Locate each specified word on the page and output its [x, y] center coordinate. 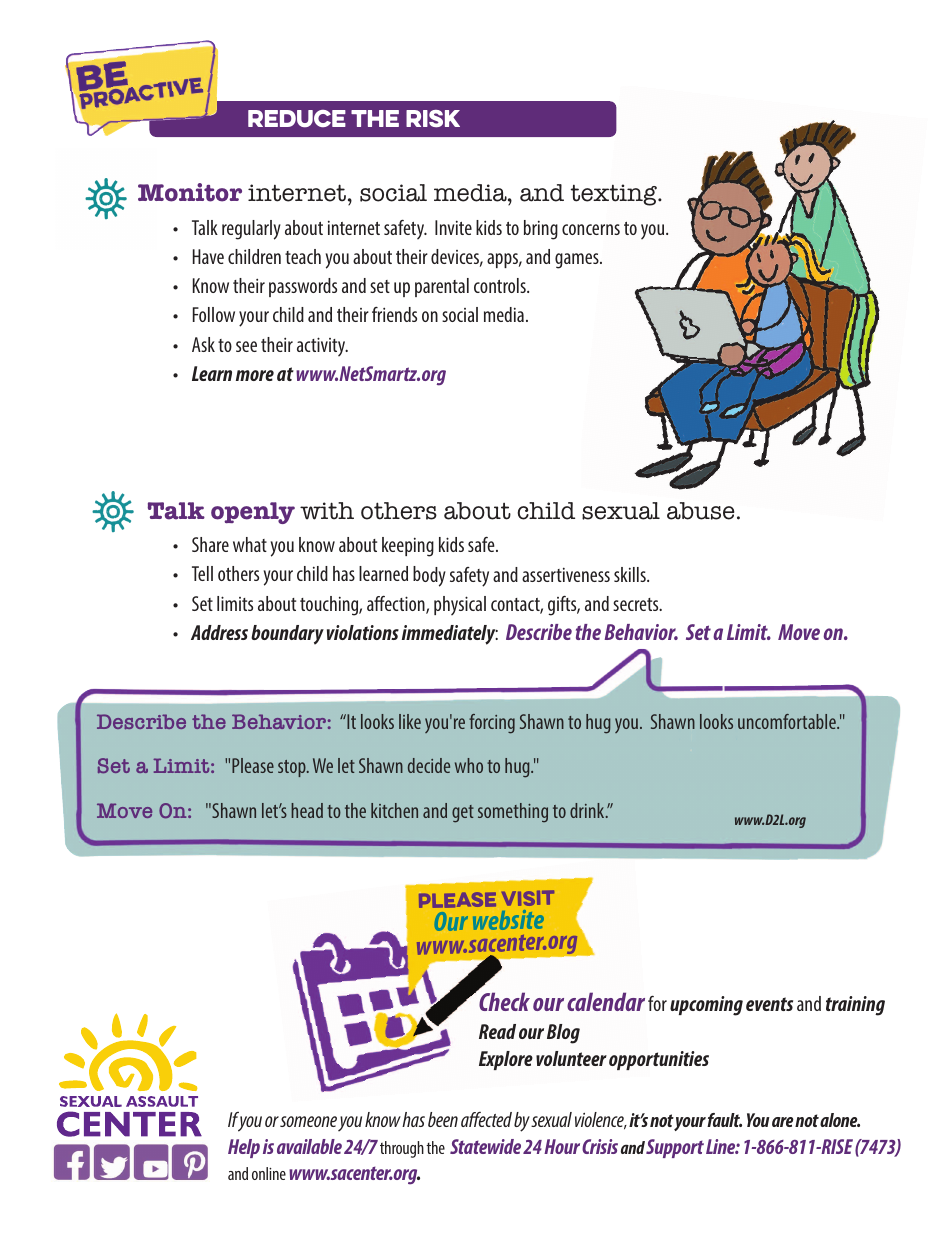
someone [308, 1121]
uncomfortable [788, 721]
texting [615, 195]
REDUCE [297, 119]
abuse [701, 511]
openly [253, 513]
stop [293, 768]
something [513, 812]
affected [486, 1119]
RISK [433, 119]
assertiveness [566, 574]
